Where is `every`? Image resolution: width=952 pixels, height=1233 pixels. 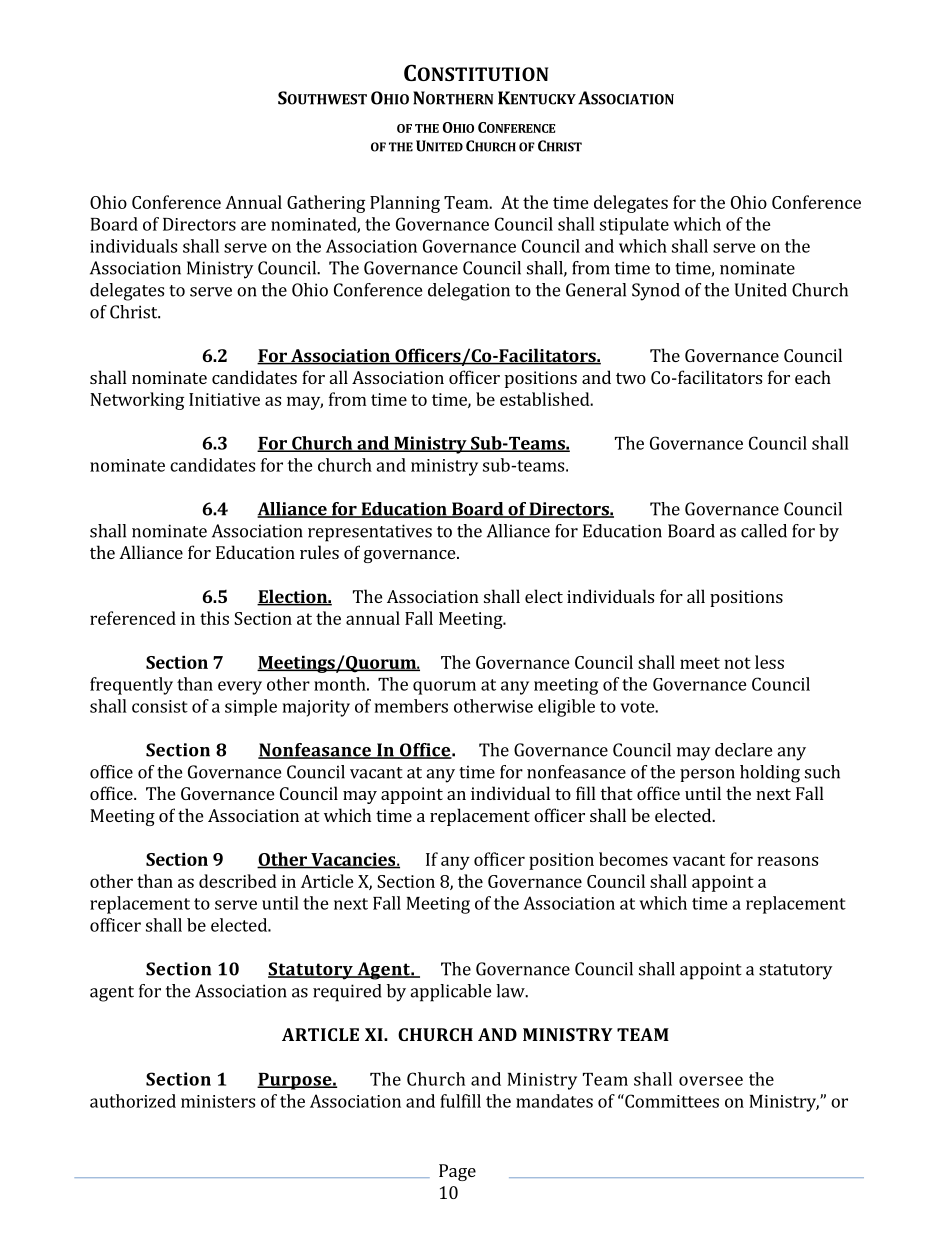 every is located at coordinates (240, 688).
